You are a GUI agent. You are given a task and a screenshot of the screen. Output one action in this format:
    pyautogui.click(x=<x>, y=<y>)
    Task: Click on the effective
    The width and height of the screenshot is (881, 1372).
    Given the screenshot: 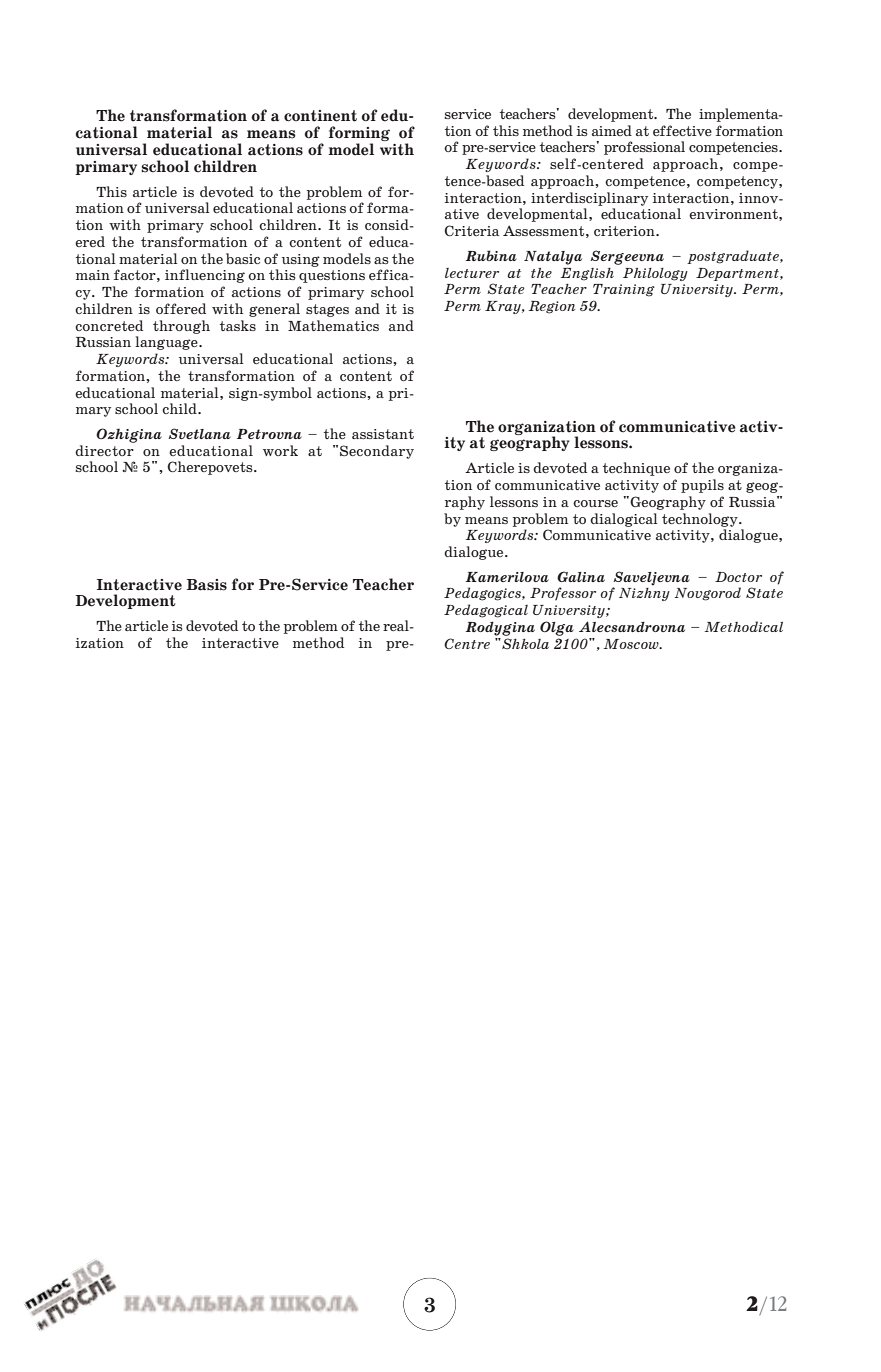 What is the action you would take?
    pyautogui.click(x=682, y=130)
